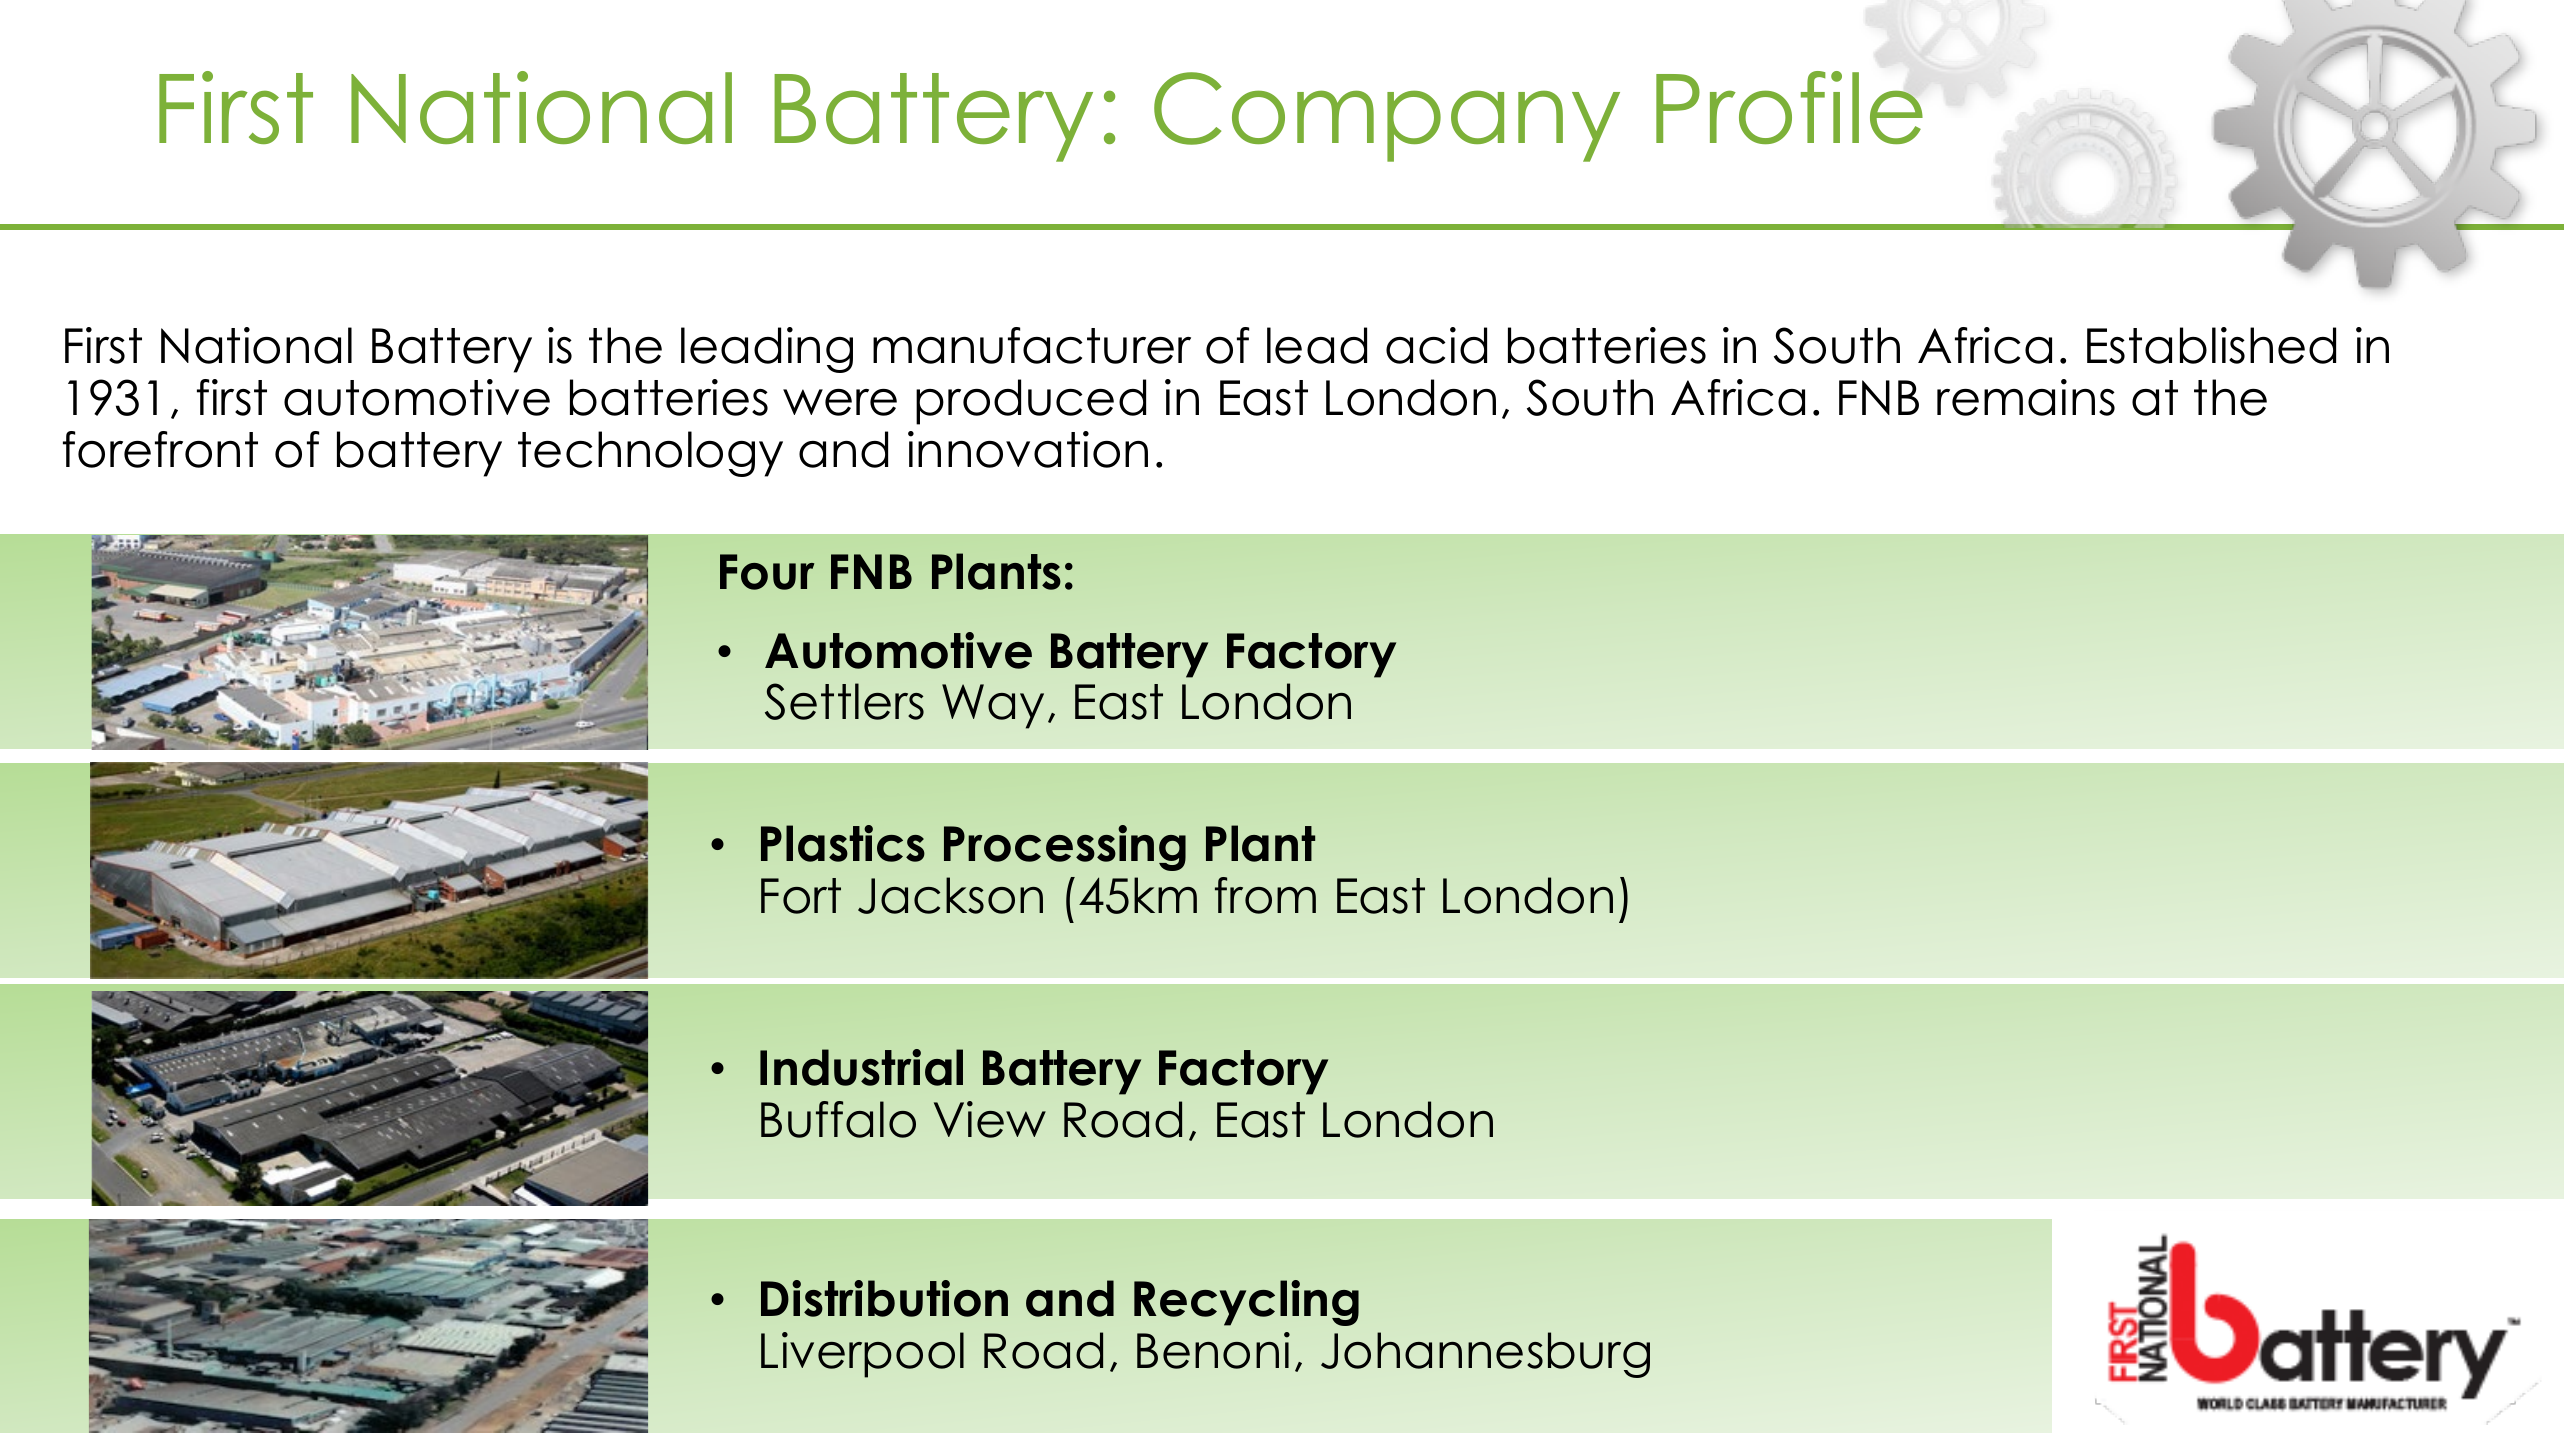  What do you see at coordinates (990, 1119) in the screenshot?
I see `View` at bounding box center [990, 1119].
